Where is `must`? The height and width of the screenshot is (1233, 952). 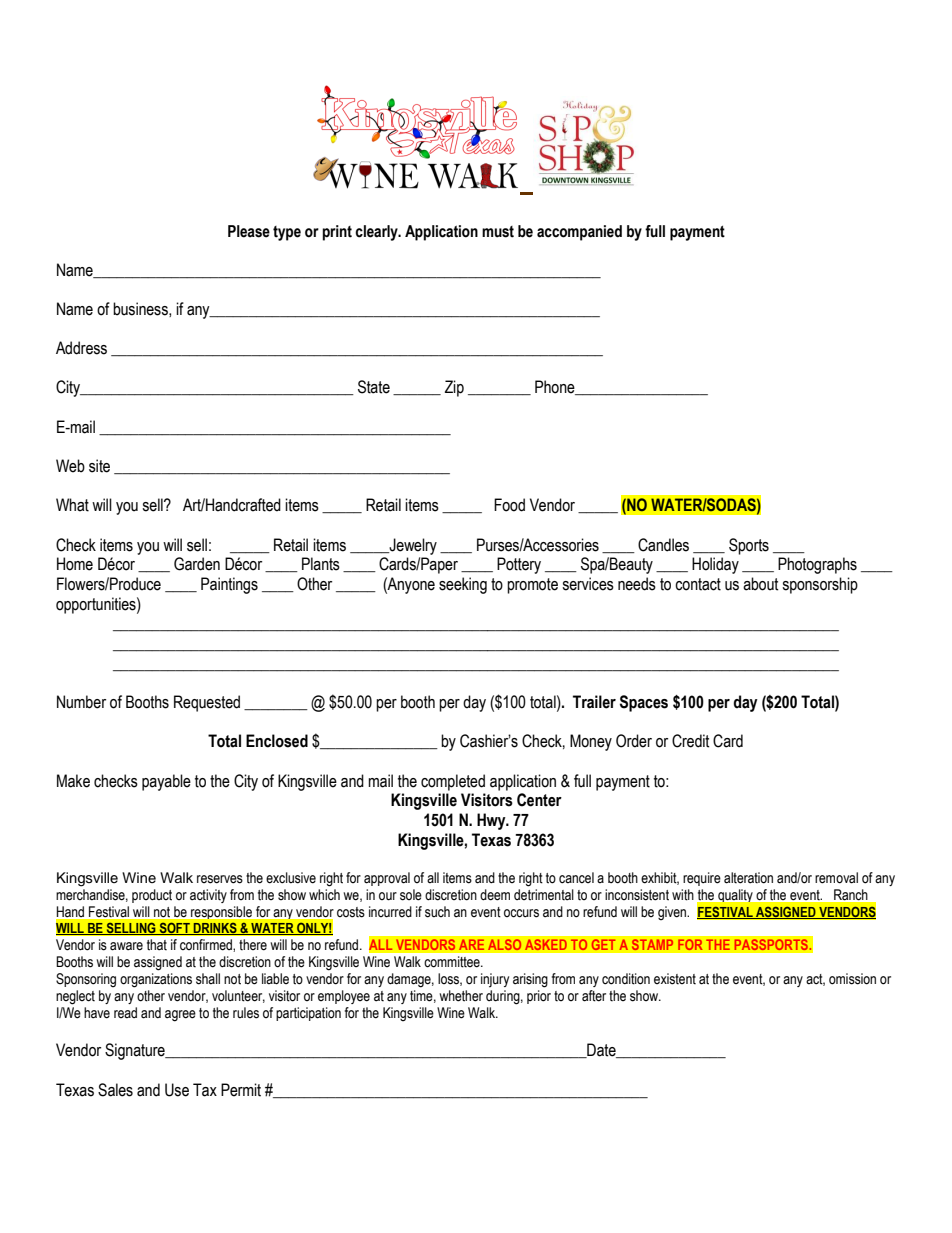 must is located at coordinates (498, 232).
